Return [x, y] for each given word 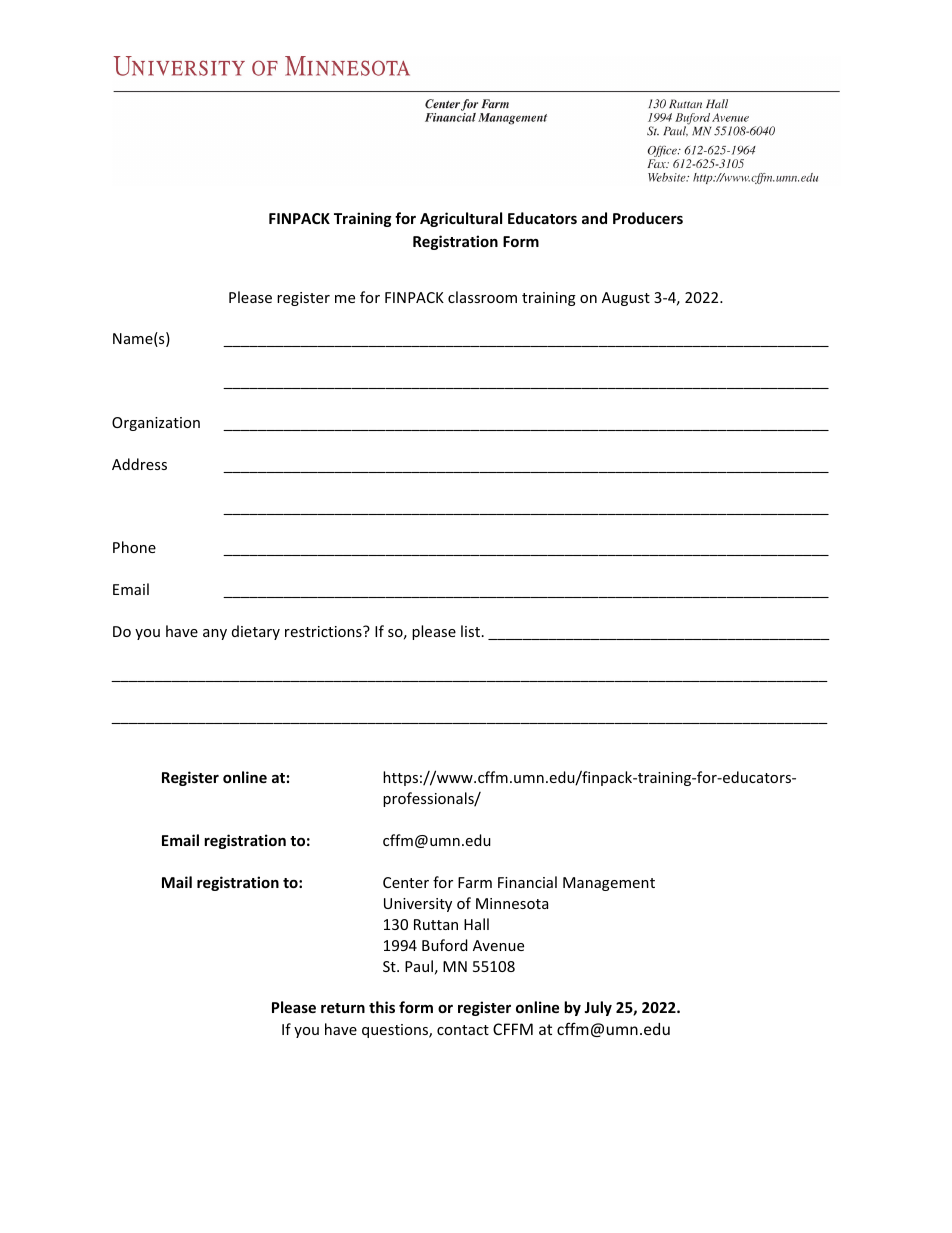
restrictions [324, 631]
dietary [256, 632]
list [470, 631]
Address [139, 464]
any [215, 634]
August [626, 299]
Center [406, 882]
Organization [156, 424]
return [343, 1008]
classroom [482, 297]
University [418, 905]
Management [609, 884]
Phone [134, 547]
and [594, 218]
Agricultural [461, 219]
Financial [527, 882]
